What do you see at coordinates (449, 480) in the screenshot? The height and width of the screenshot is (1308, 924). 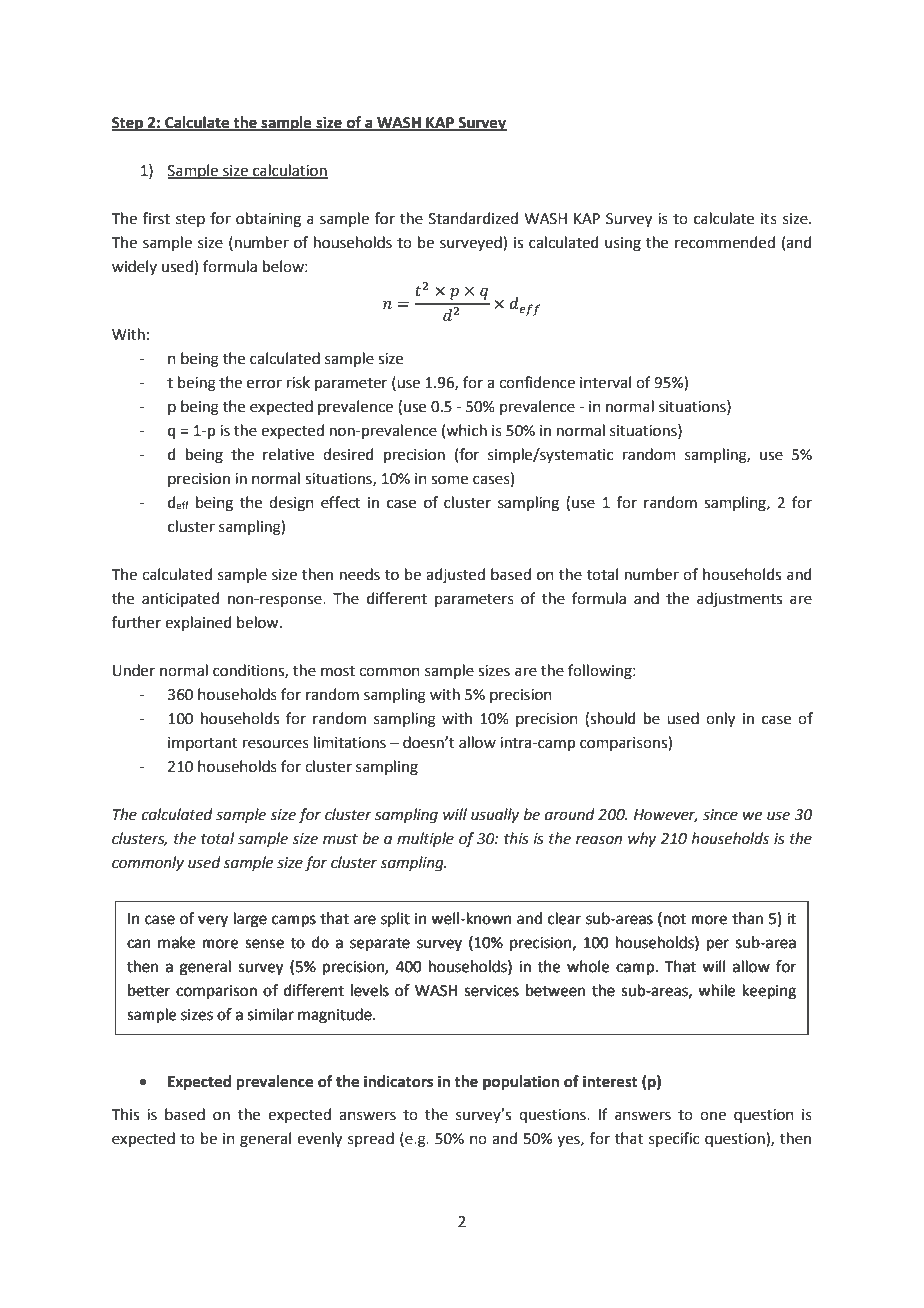 I see `some` at bounding box center [449, 480].
